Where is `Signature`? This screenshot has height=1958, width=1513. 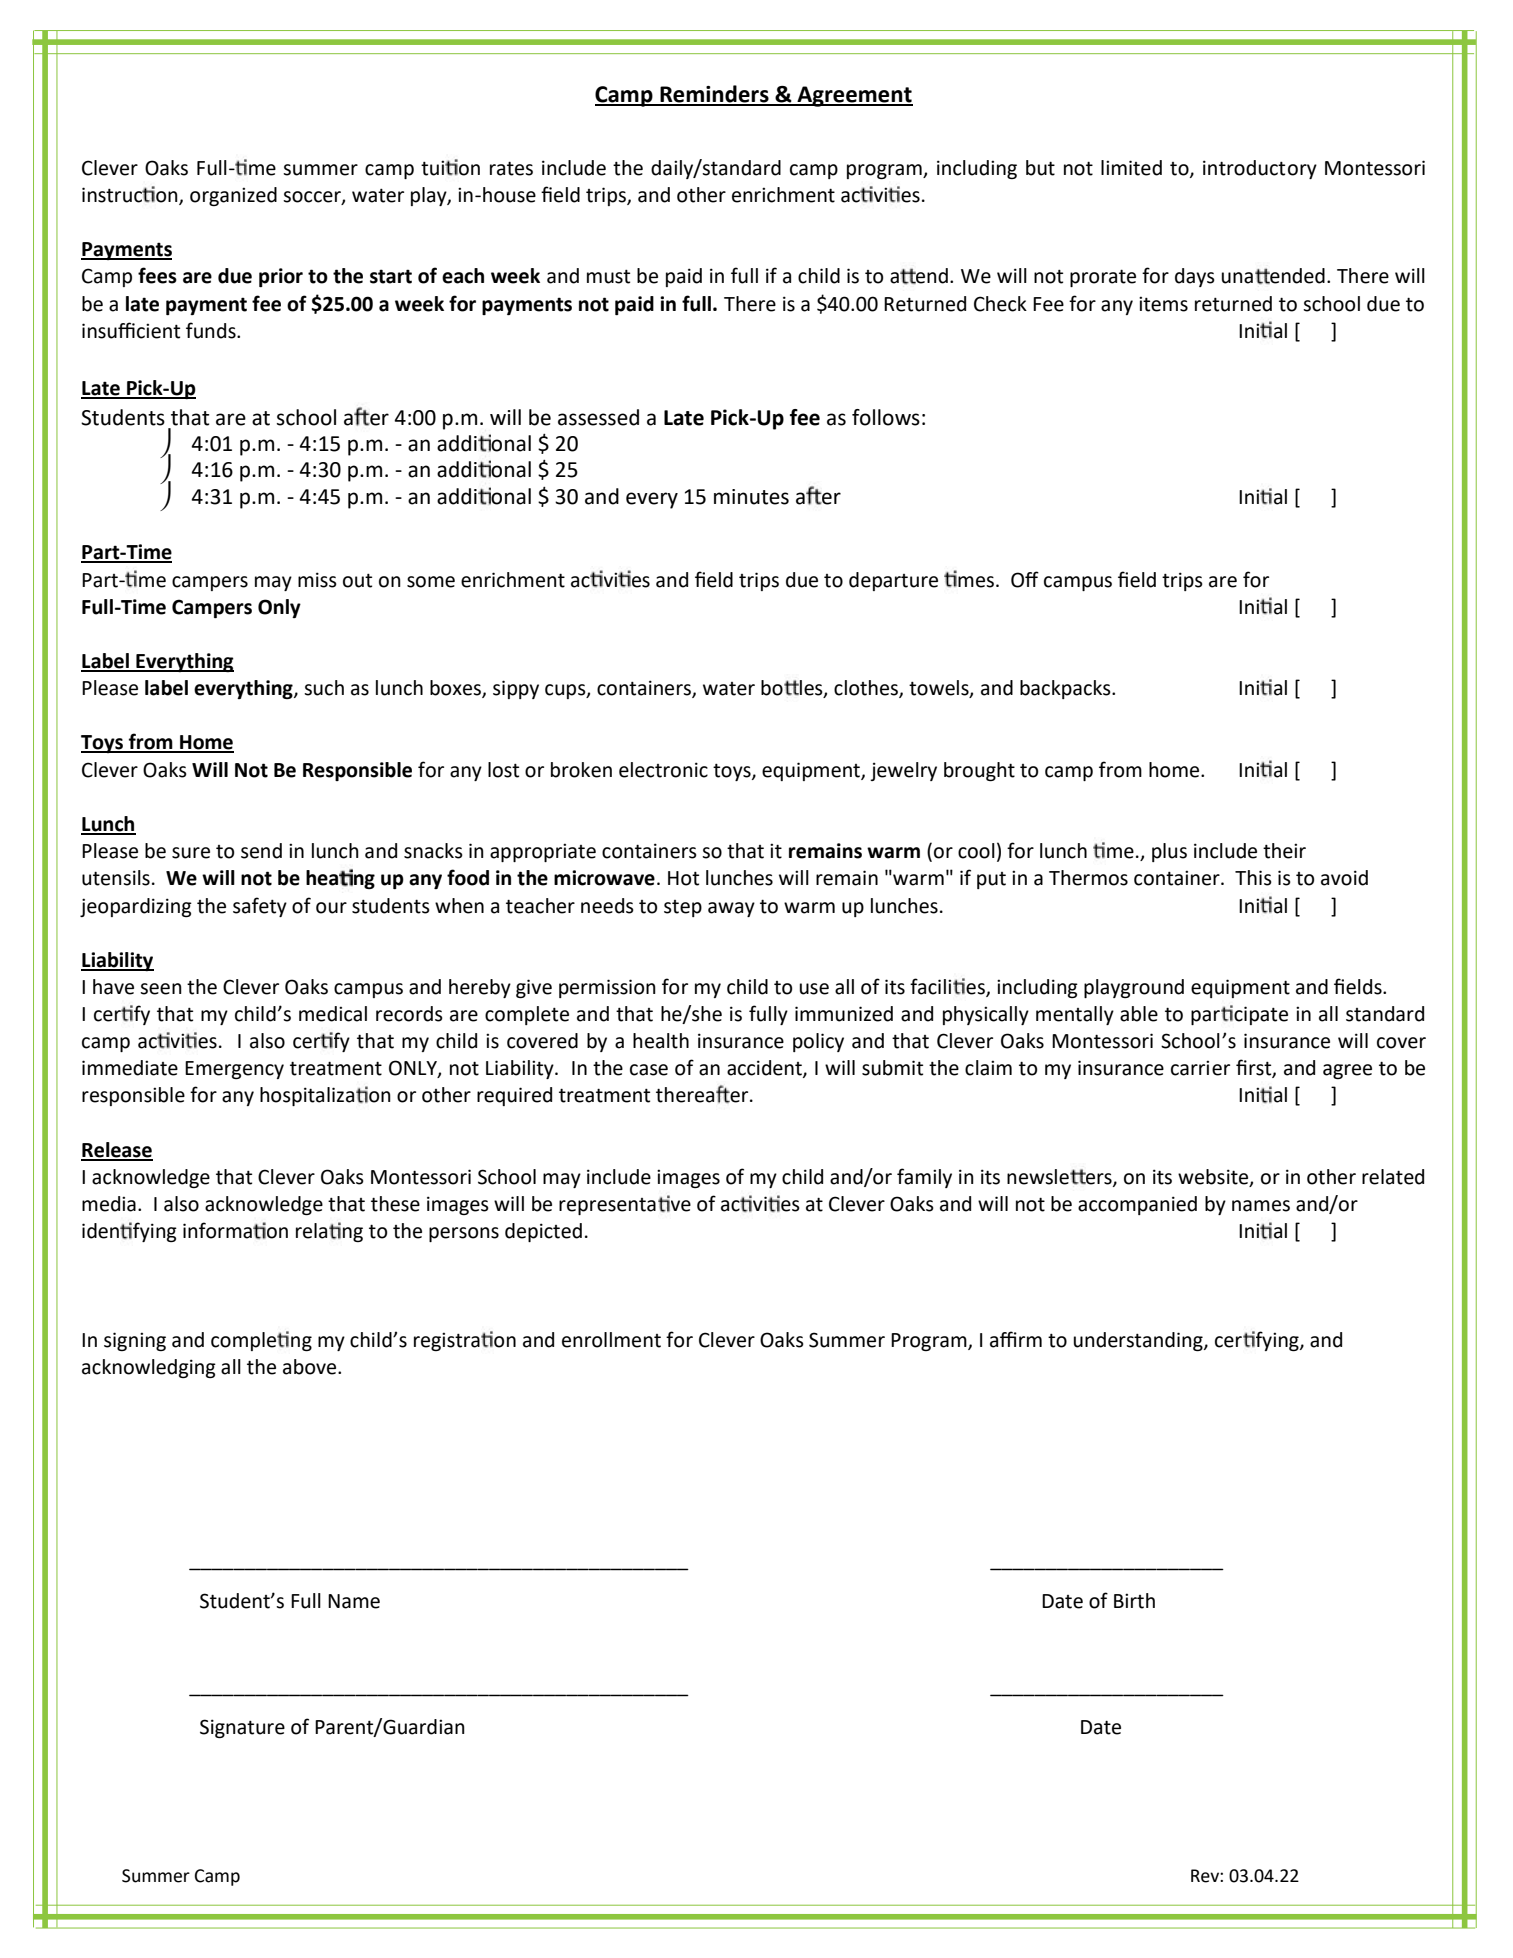 Signature is located at coordinates (242, 1728).
